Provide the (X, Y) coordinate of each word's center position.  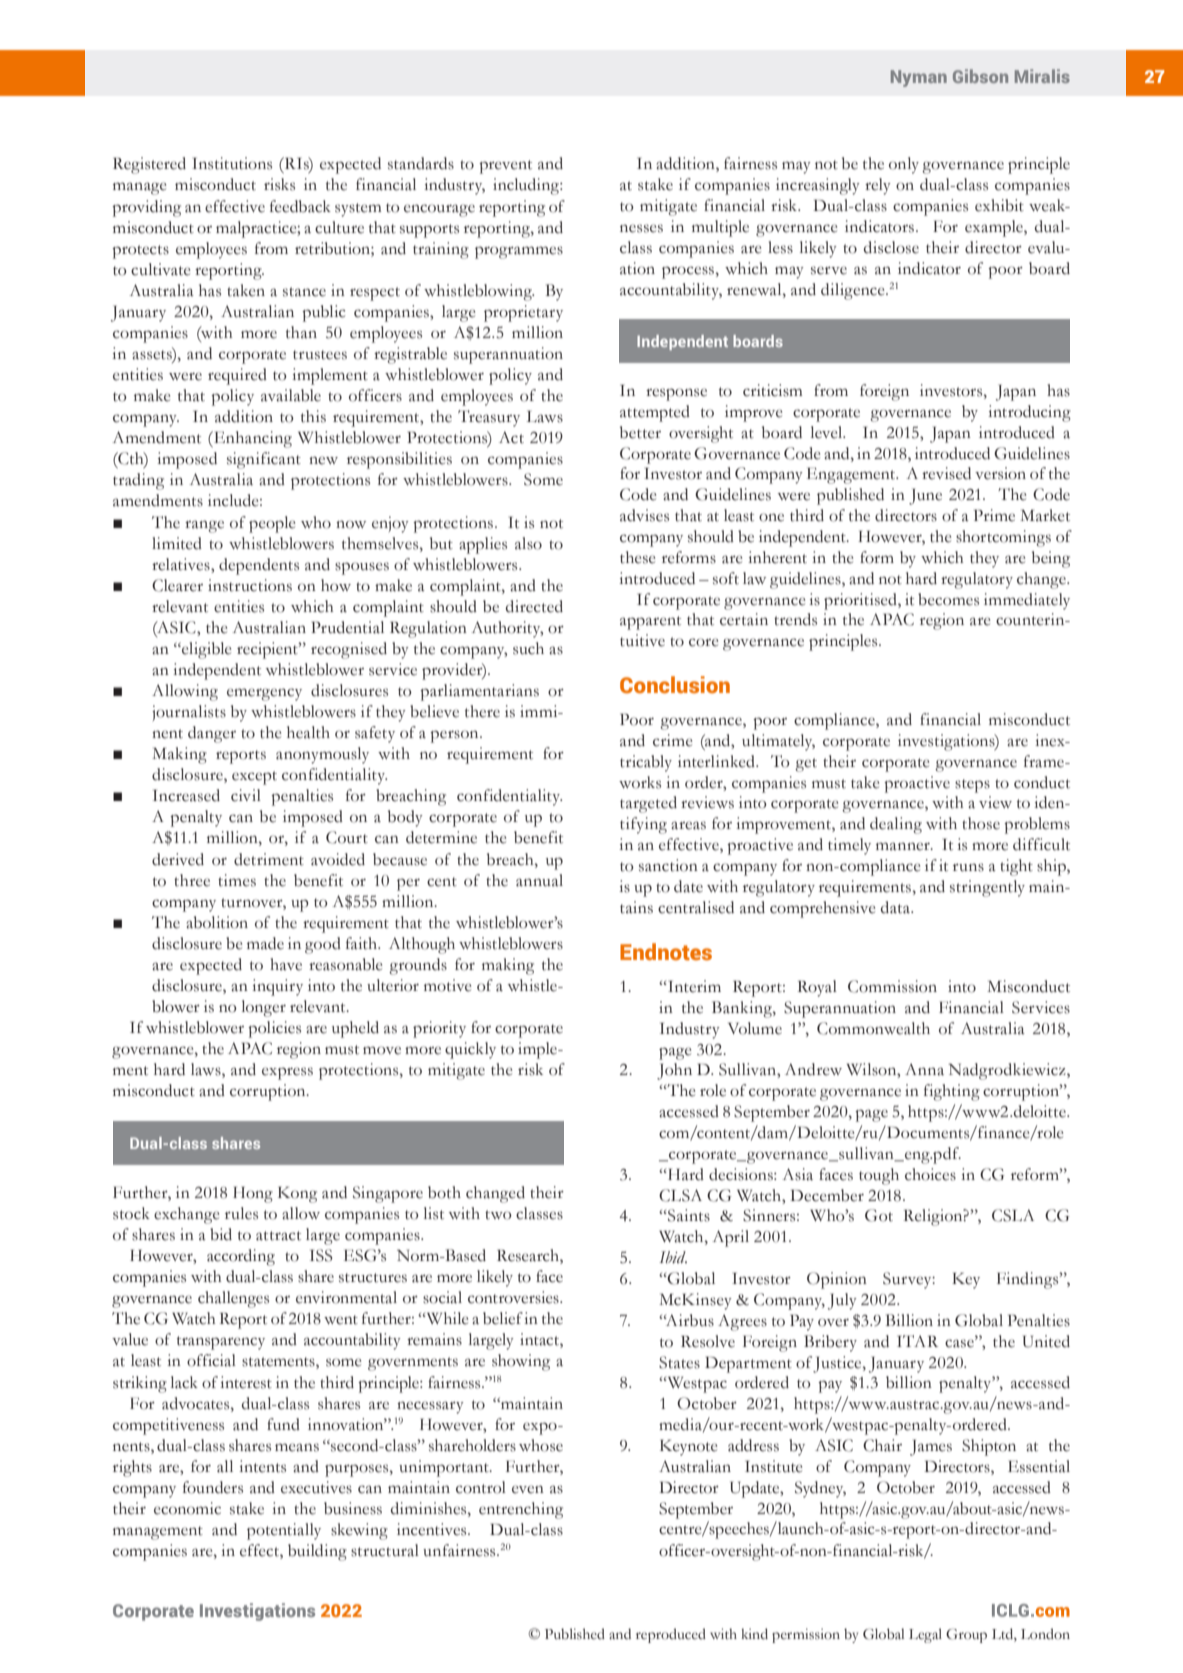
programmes (519, 252)
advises (644, 515)
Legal (925, 1635)
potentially (284, 1531)
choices (930, 1174)
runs (968, 867)
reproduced (671, 1635)
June (925, 496)
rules (241, 1213)
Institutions (232, 163)
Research (529, 1256)
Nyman (919, 78)
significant (264, 460)
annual (539, 880)
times (237, 880)
